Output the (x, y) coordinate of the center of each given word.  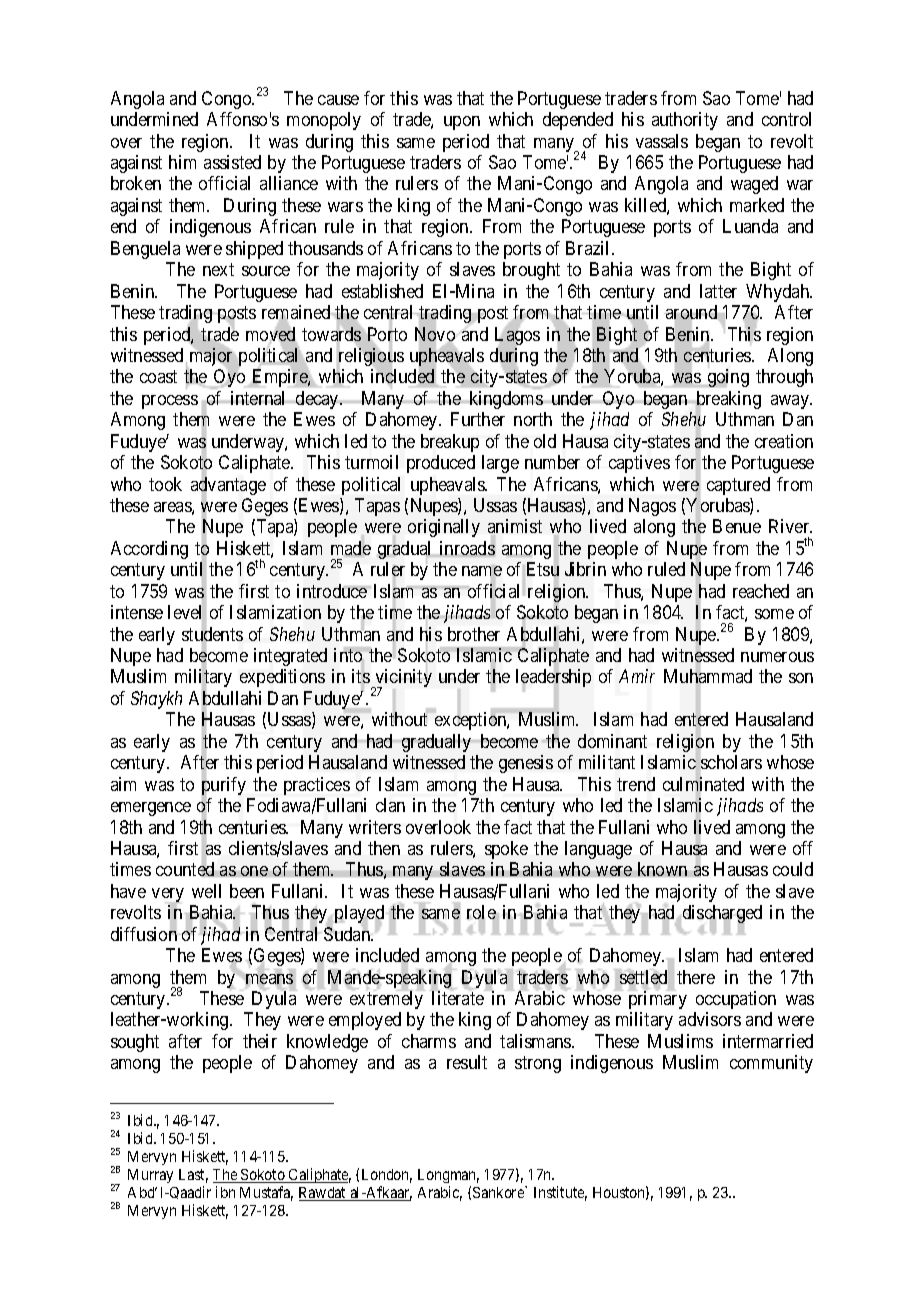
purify (224, 787)
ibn (225, 1192)
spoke (506, 850)
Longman (448, 1176)
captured (738, 486)
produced (441, 464)
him (182, 162)
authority (685, 121)
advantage (228, 487)
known (662, 869)
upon (462, 123)
